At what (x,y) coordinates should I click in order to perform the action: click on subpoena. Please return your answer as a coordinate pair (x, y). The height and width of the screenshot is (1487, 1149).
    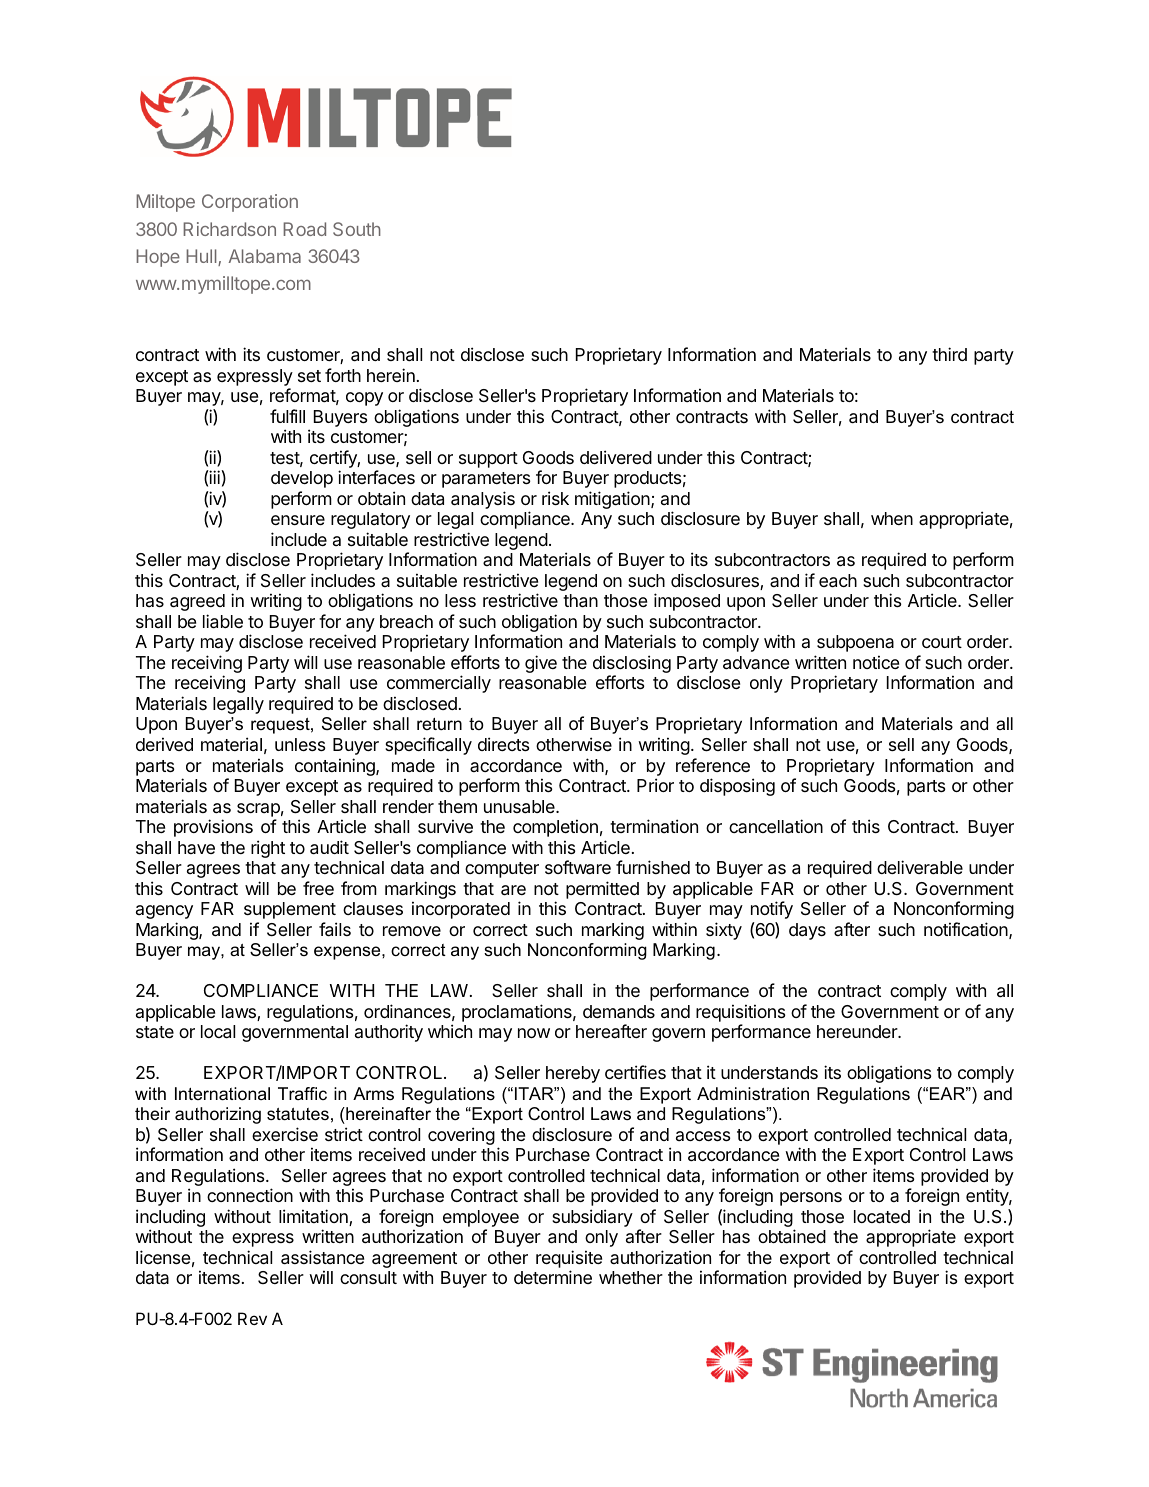
    Looking at the image, I should click on (855, 643).
